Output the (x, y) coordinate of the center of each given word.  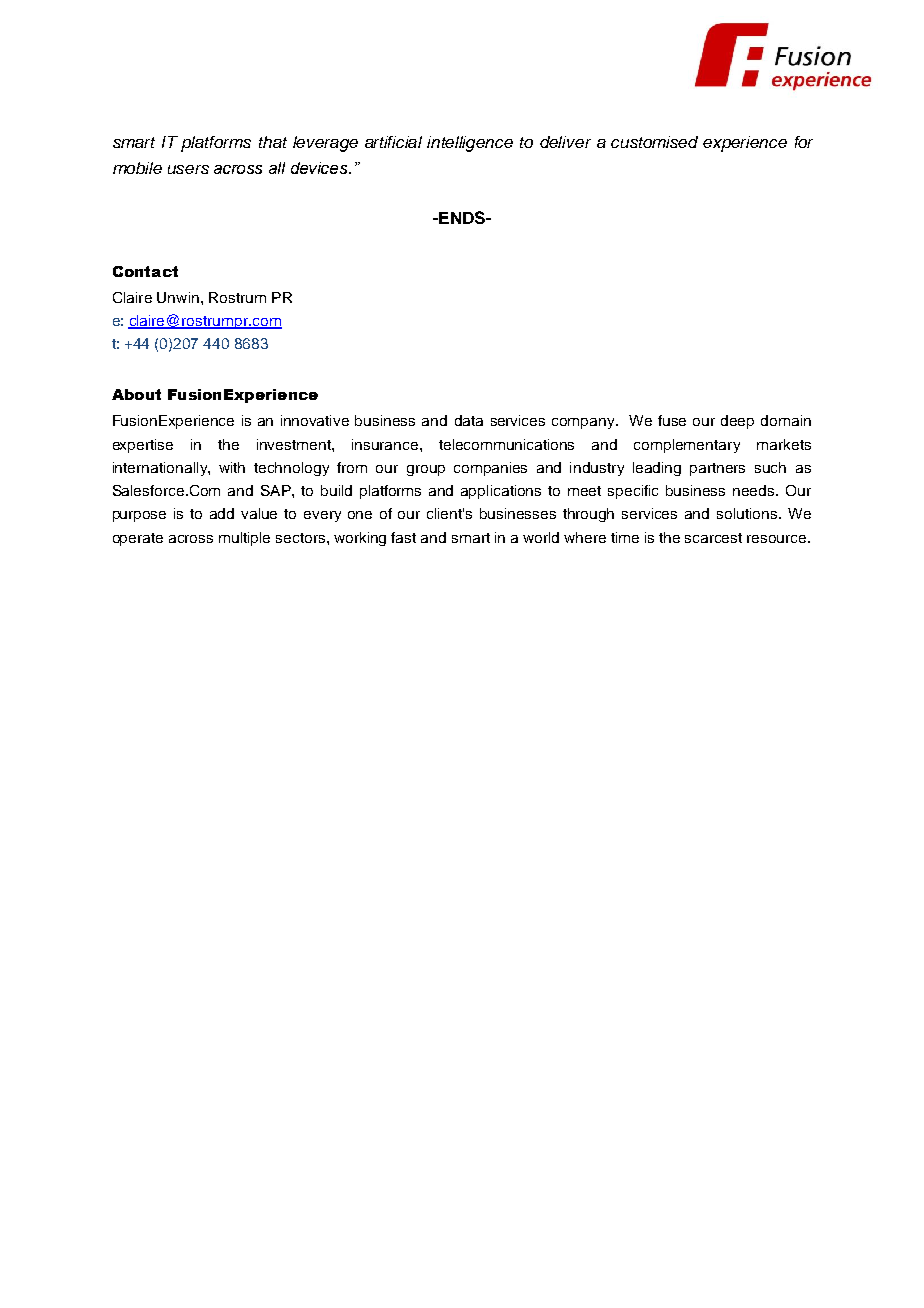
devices (321, 168)
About (136, 394)
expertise (143, 446)
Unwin (178, 297)
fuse (672, 420)
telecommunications (506, 444)
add (222, 513)
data (469, 420)
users (188, 169)
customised (654, 142)
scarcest (713, 538)
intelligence (470, 144)
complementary (687, 446)
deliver (565, 142)
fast (403, 537)
